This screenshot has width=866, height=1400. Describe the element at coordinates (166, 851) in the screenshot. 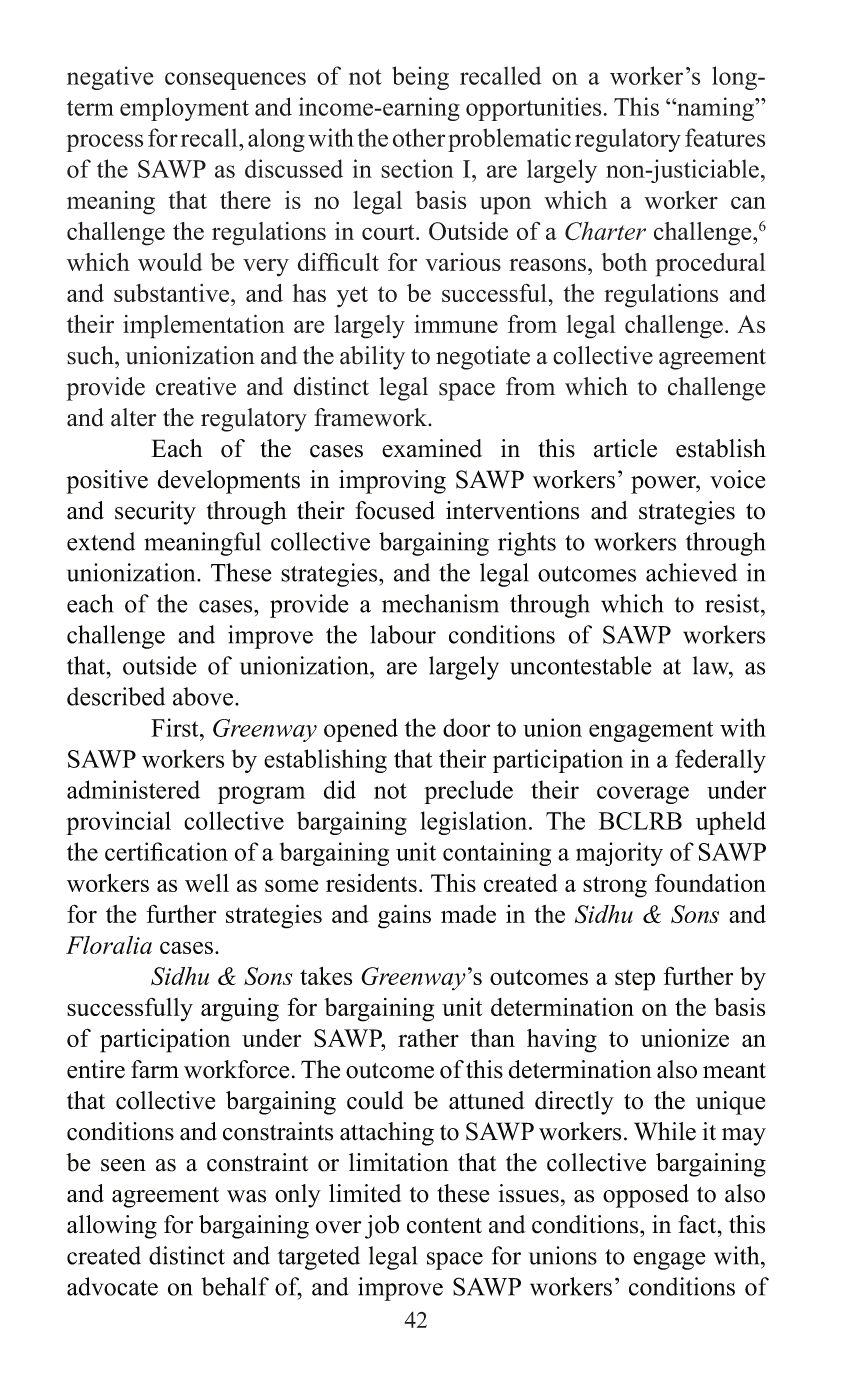

I see `certification` at that location.
